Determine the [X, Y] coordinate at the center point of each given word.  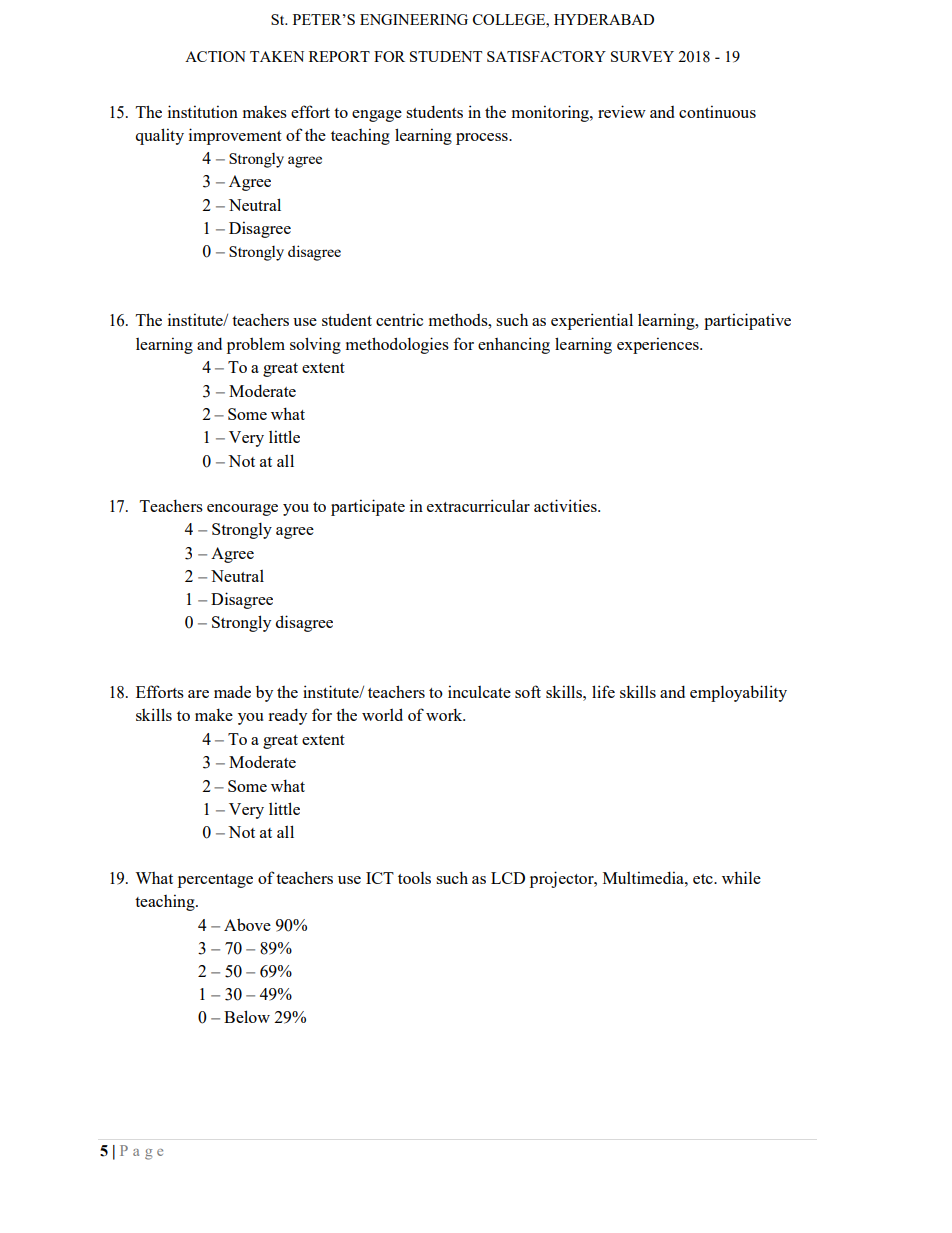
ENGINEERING [414, 19]
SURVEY [642, 56]
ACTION [215, 56]
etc [704, 879]
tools [414, 878]
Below [247, 1016]
